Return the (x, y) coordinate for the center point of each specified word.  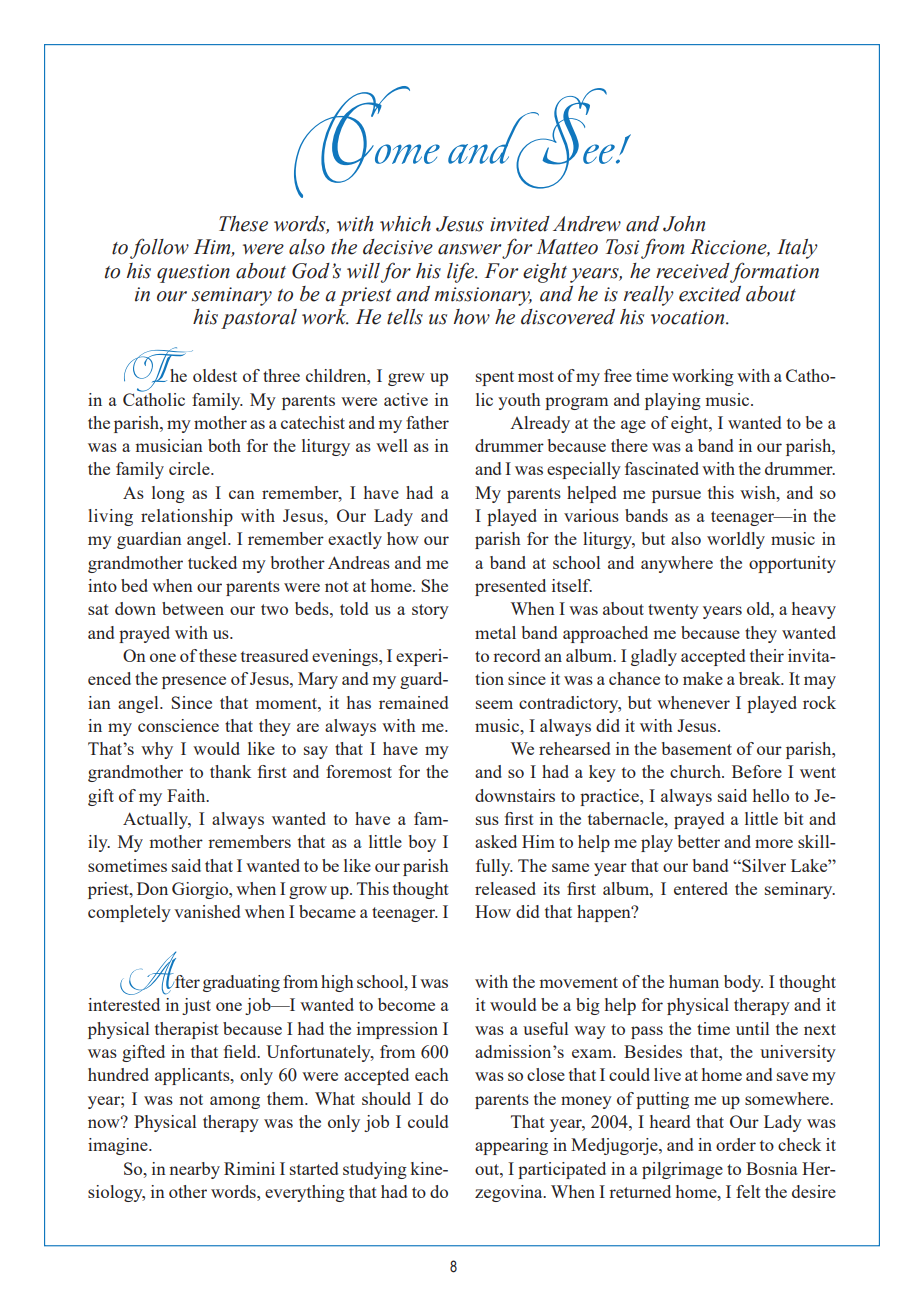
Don (152, 888)
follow (159, 248)
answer (469, 249)
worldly (736, 540)
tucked (212, 562)
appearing (511, 1146)
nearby (194, 1170)
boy (422, 843)
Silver (763, 865)
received (693, 271)
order (736, 1144)
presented (510, 587)
